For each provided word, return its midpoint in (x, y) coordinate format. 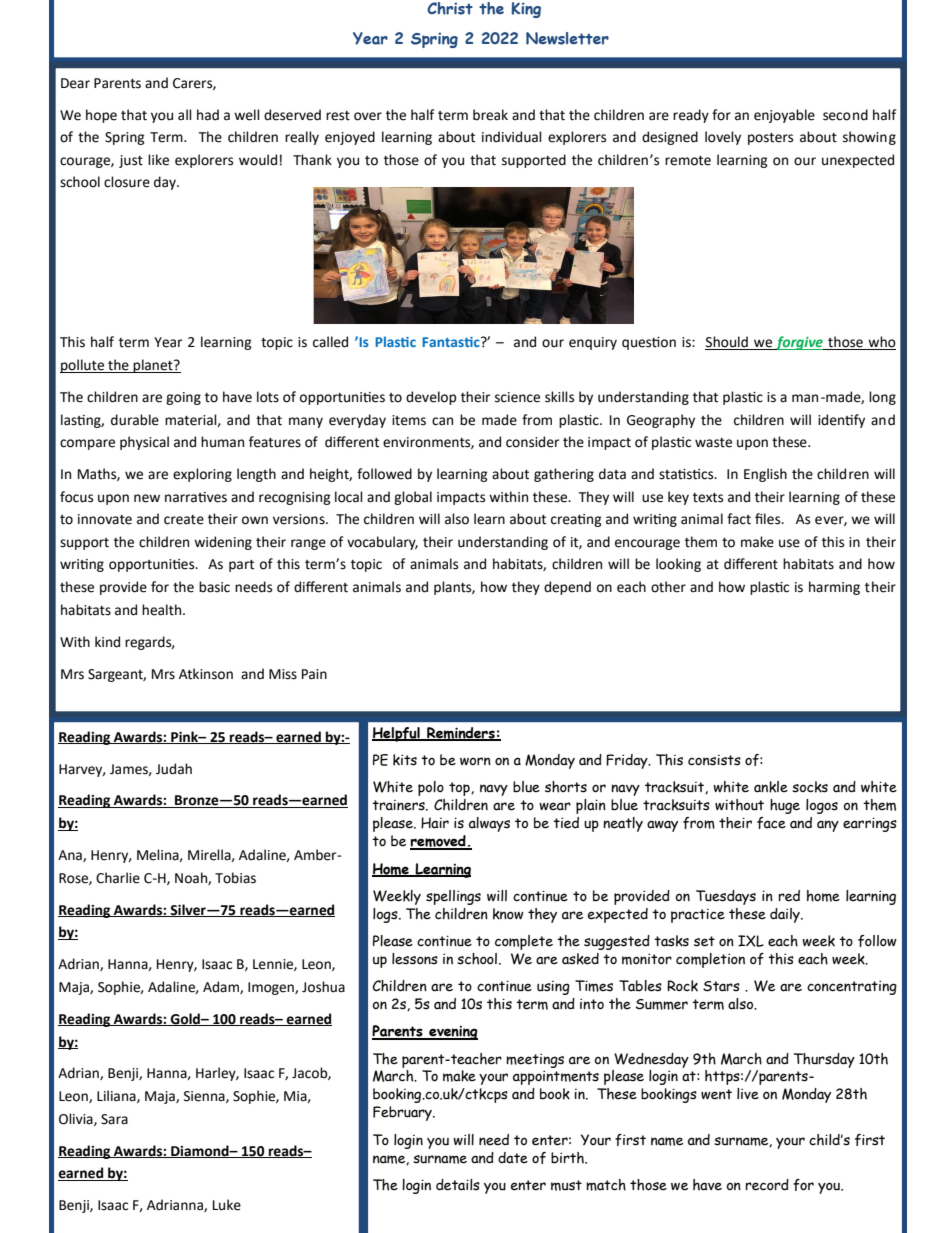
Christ (450, 8)
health (163, 610)
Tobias (235, 878)
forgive (799, 343)
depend (567, 588)
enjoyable (784, 116)
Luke (227, 1205)
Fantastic (452, 342)
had (208, 115)
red (789, 896)
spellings (453, 897)
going (183, 398)
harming (834, 588)
